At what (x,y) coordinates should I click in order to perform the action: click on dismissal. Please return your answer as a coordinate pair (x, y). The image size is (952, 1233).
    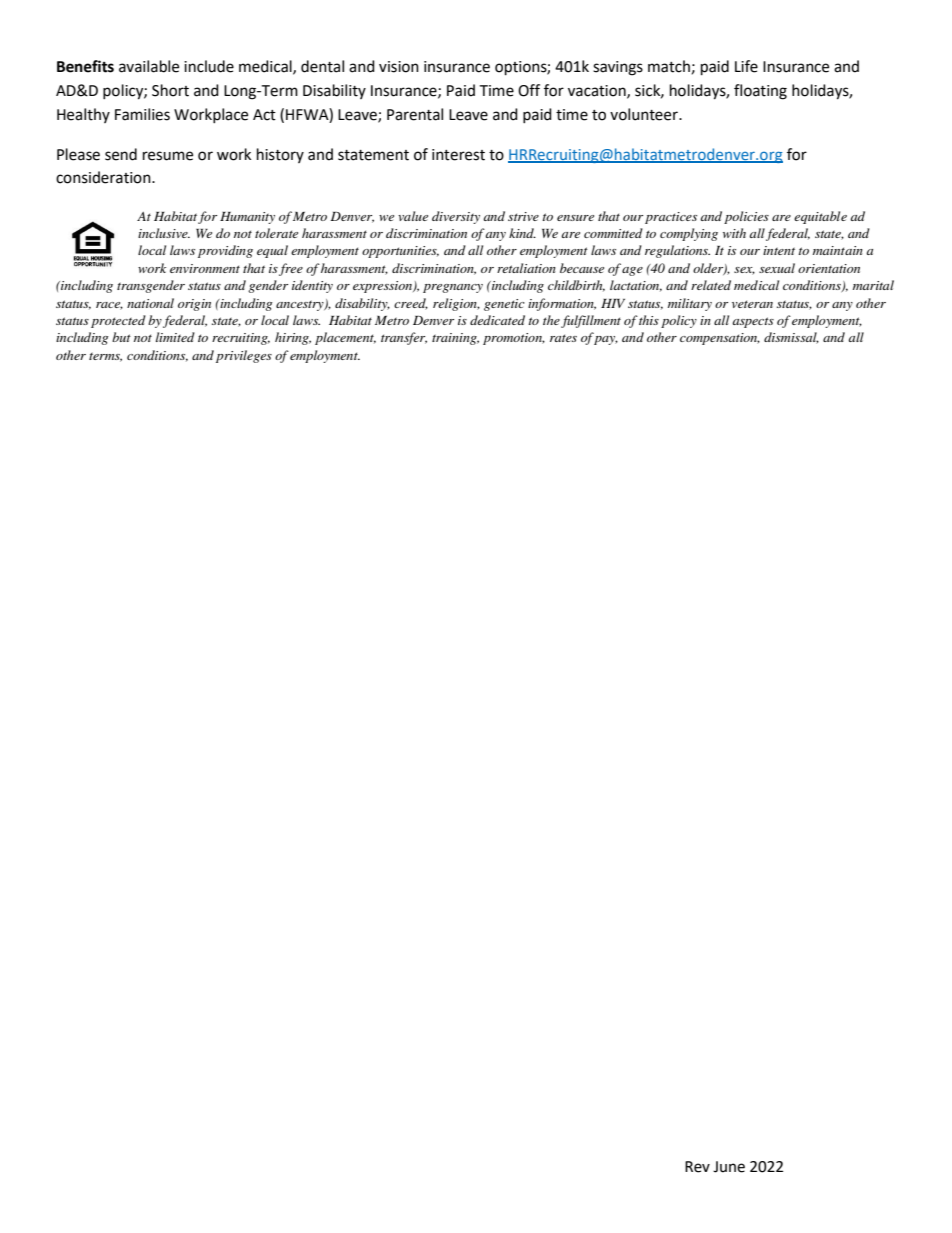
    Looking at the image, I should click on (791, 338).
